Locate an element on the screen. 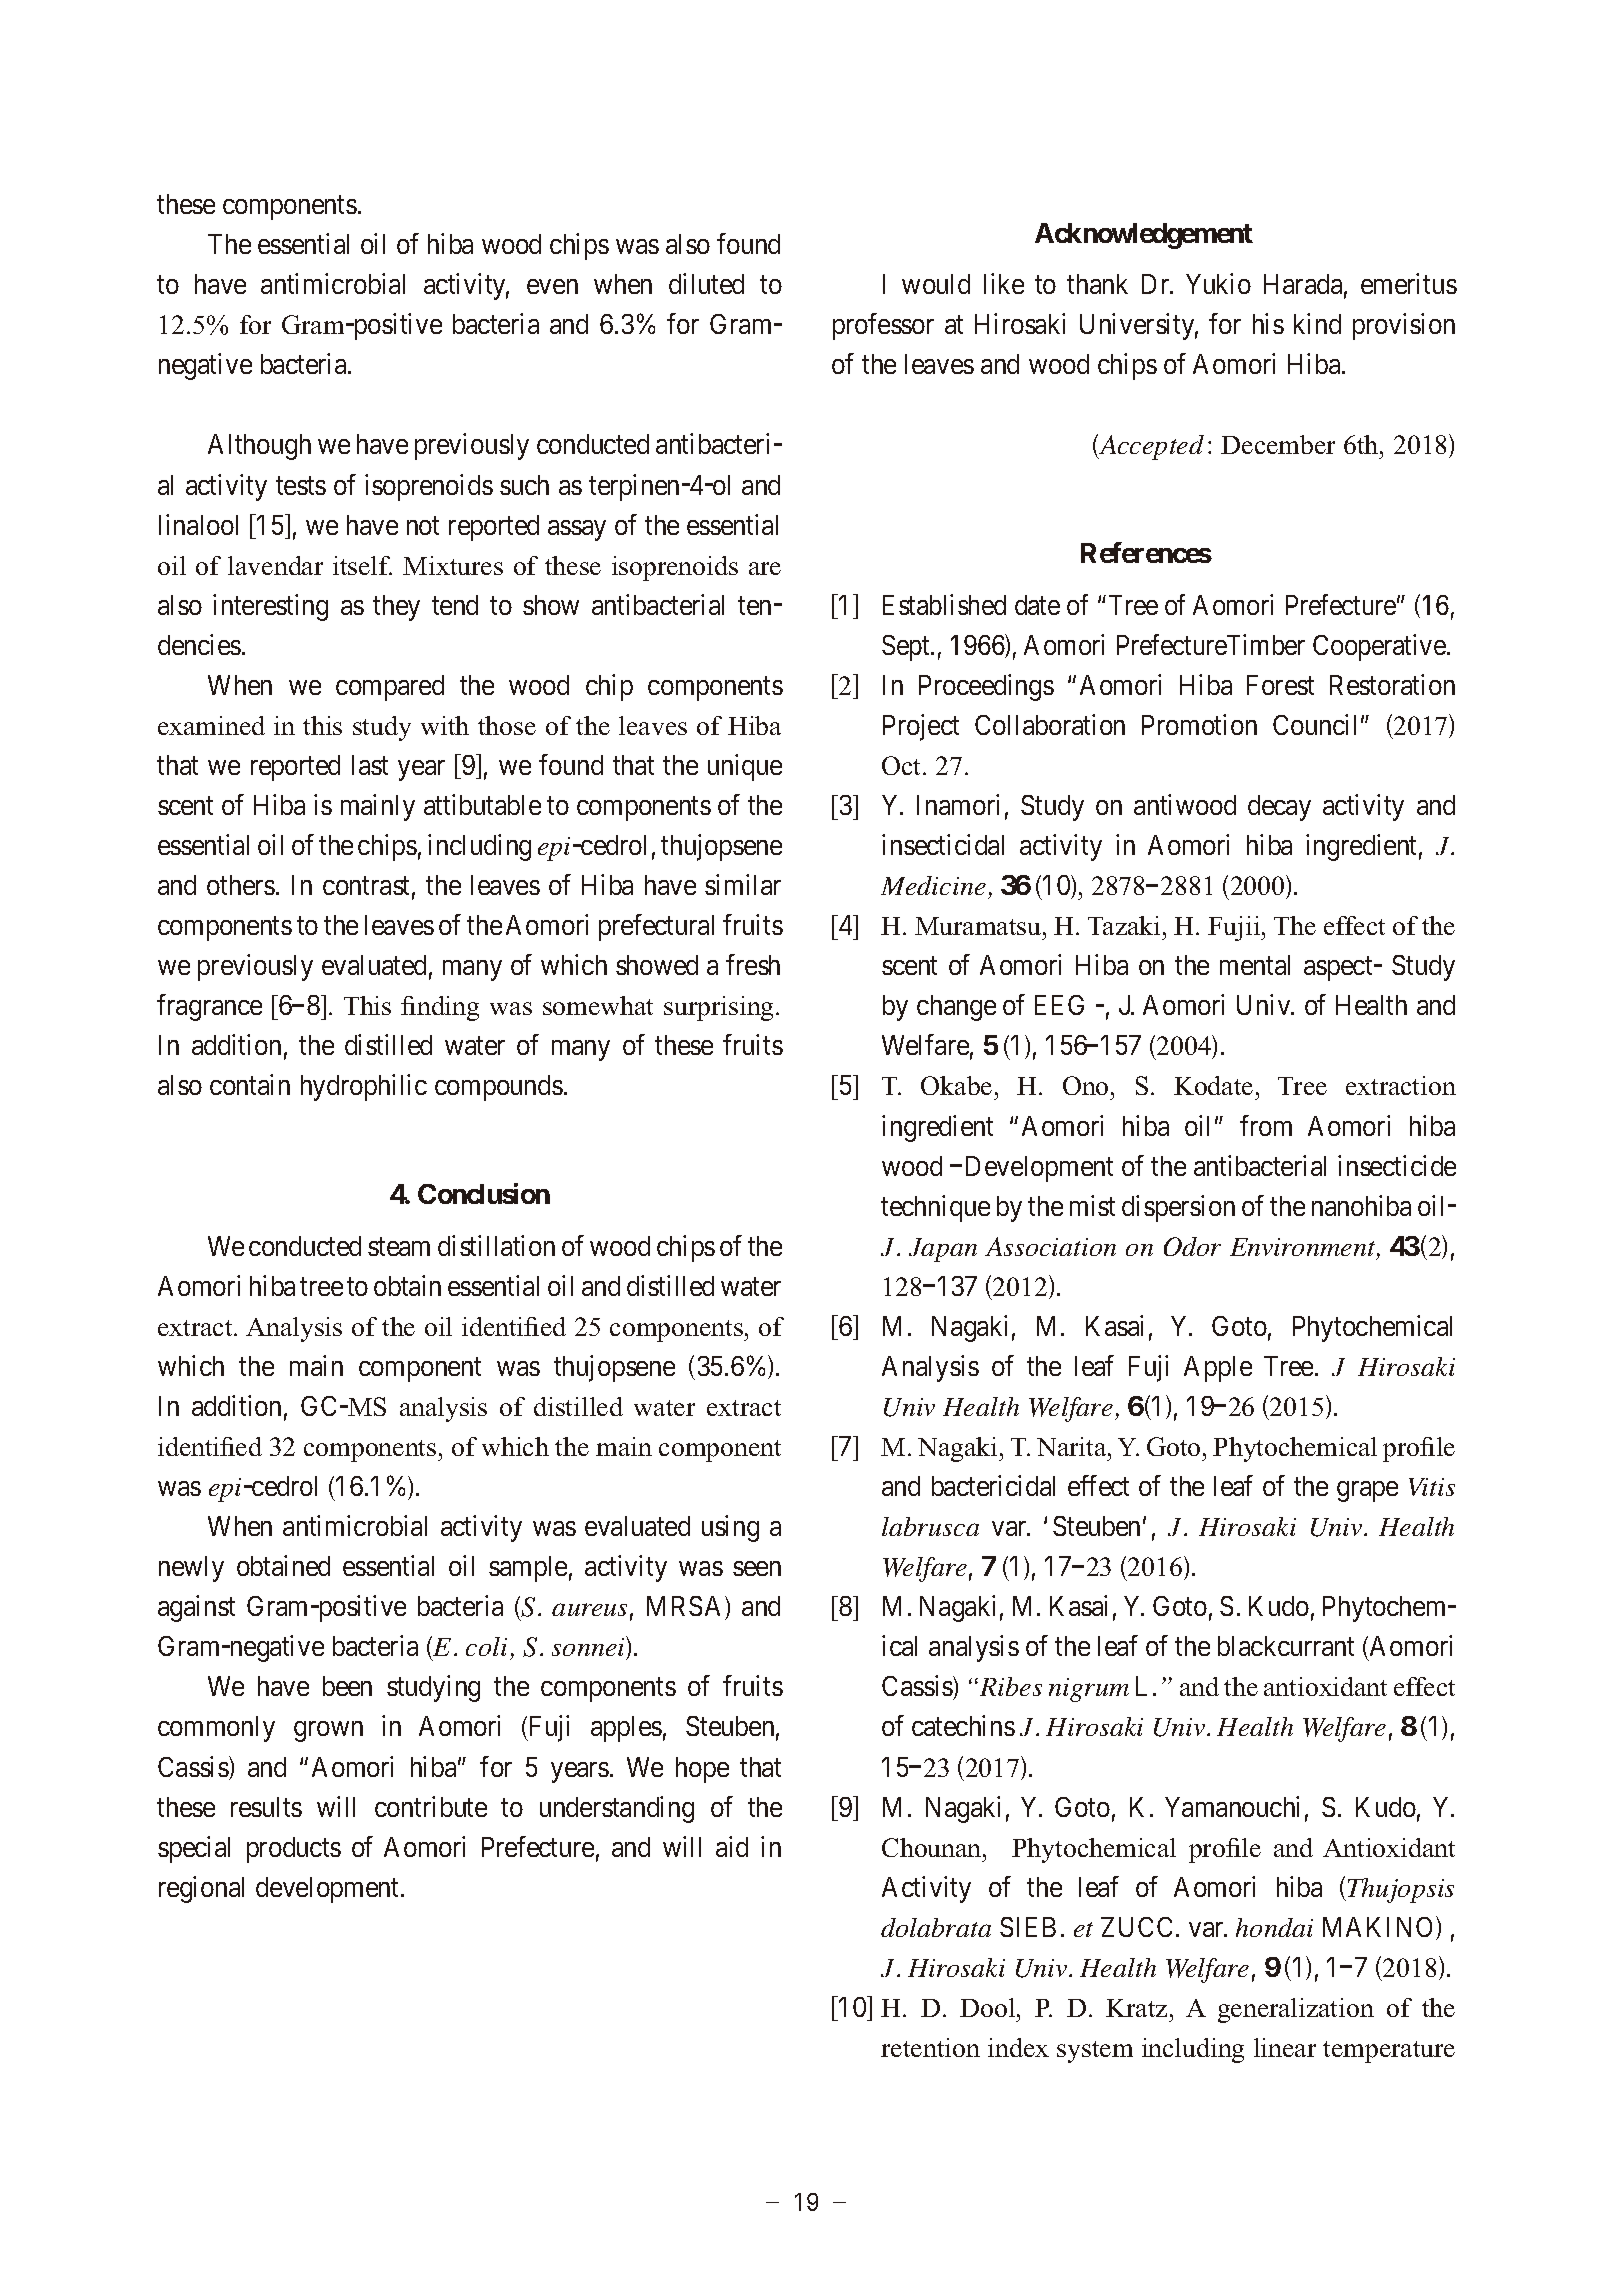  aid is located at coordinates (732, 1846).
